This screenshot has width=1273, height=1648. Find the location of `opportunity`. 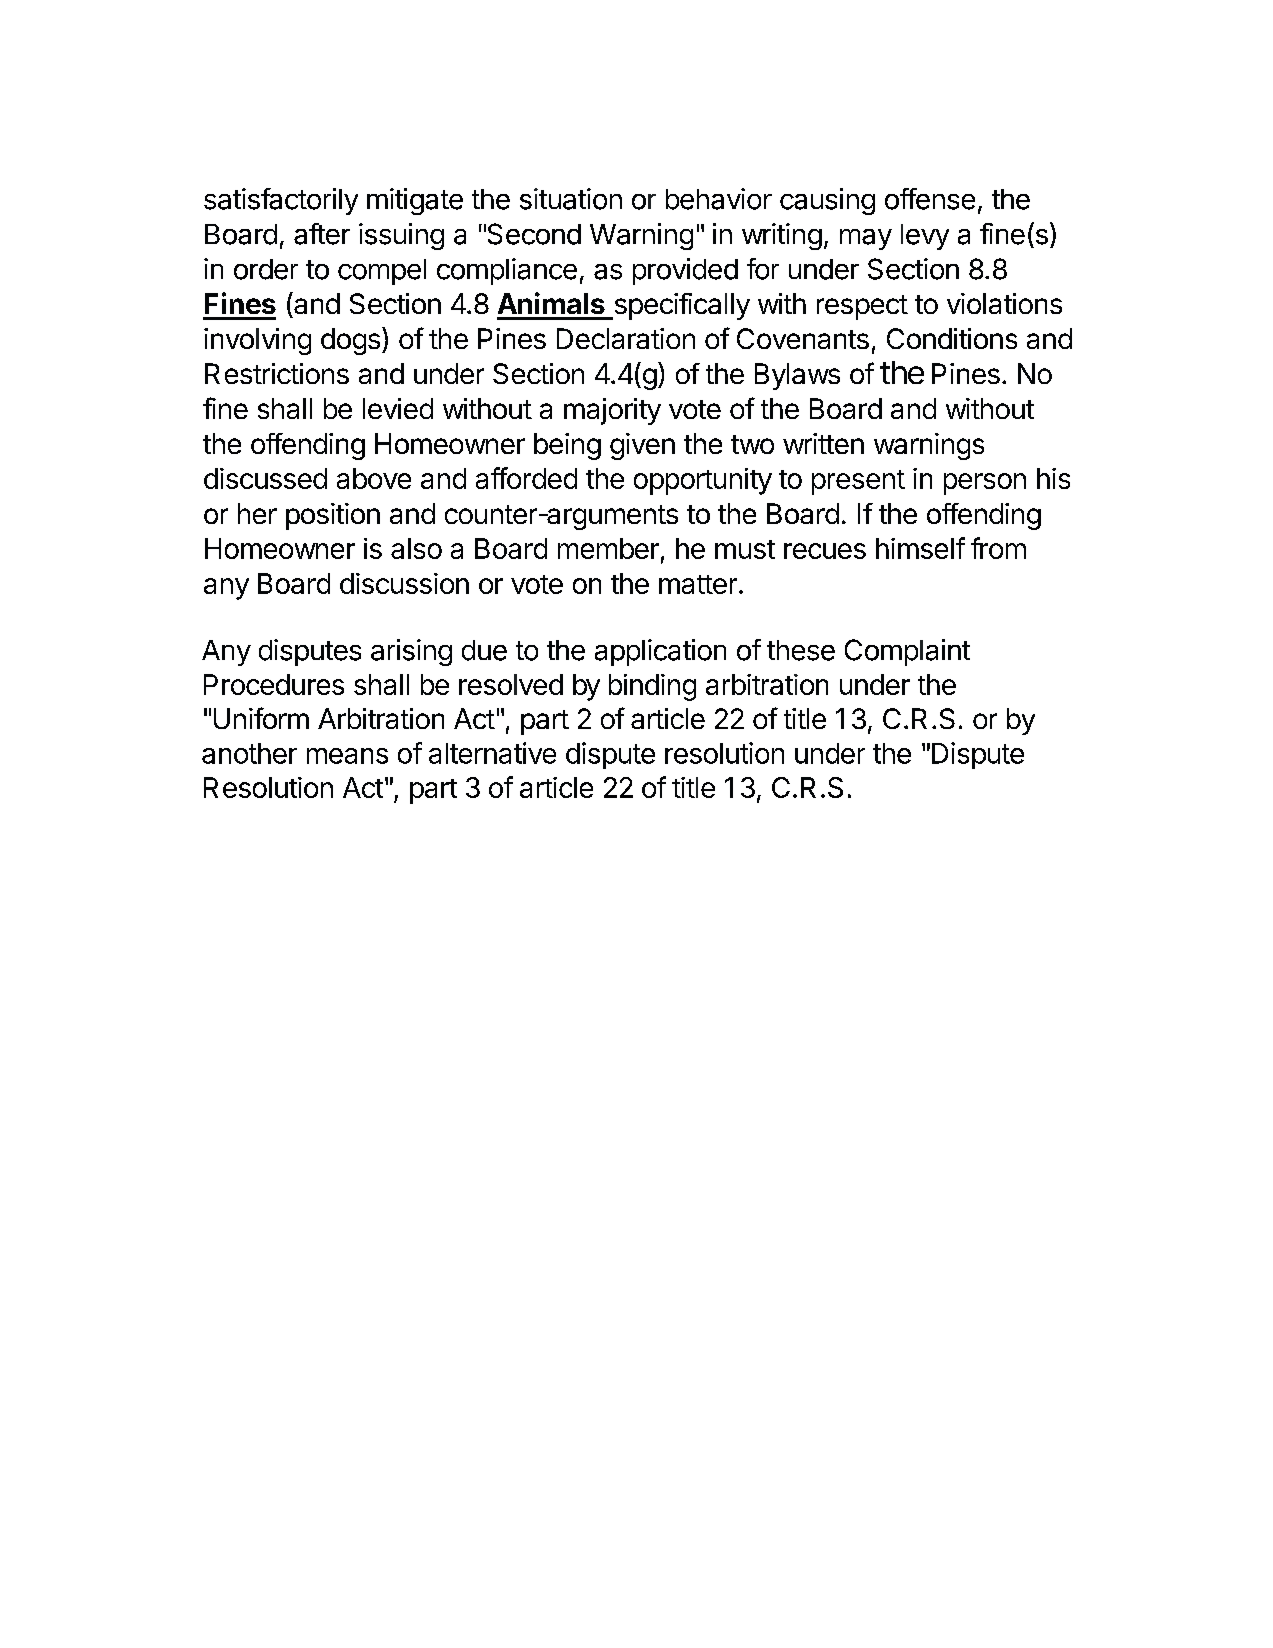

opportunity is located at coordinates (703, 481).
